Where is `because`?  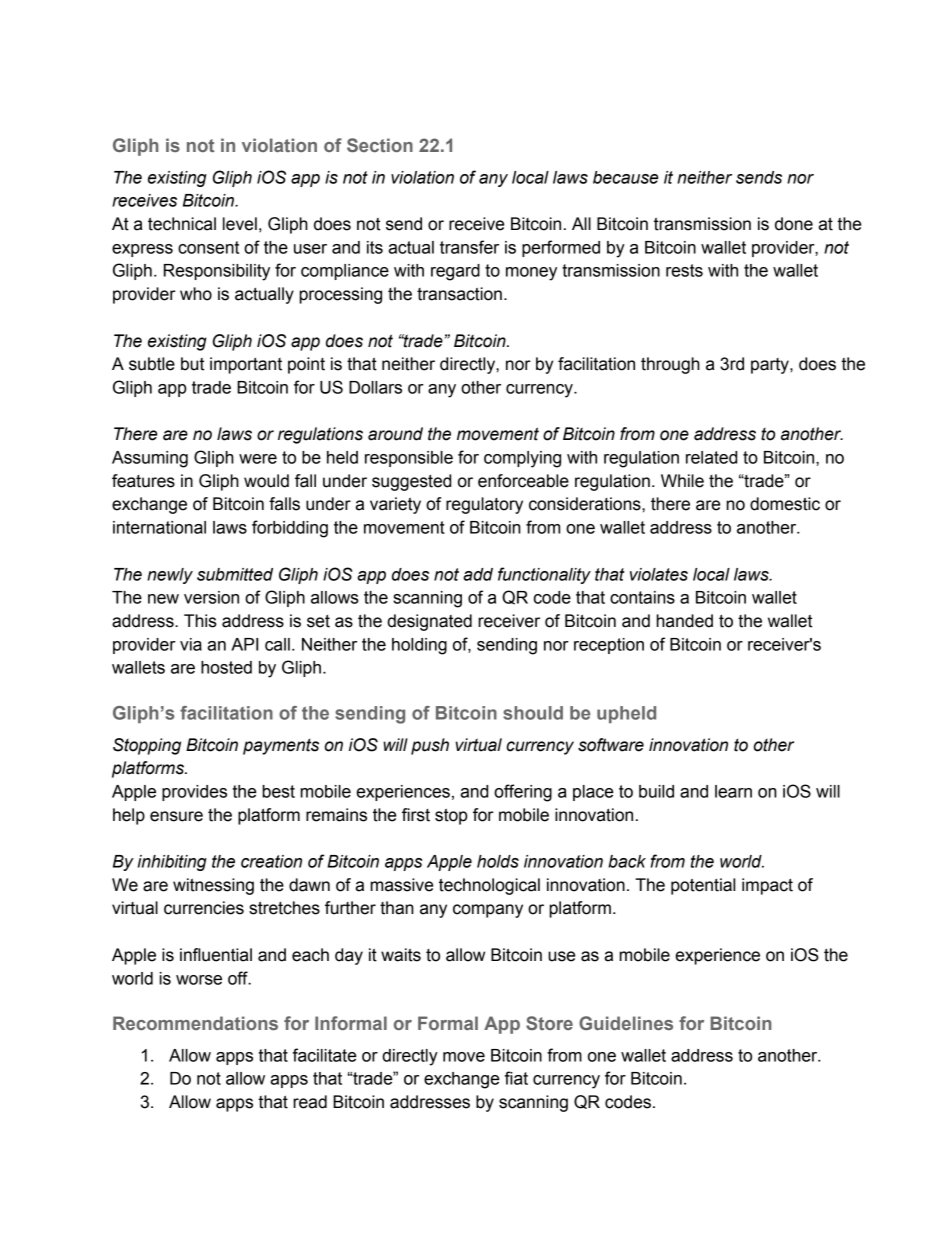 because is located at coordinates (625, 177).
